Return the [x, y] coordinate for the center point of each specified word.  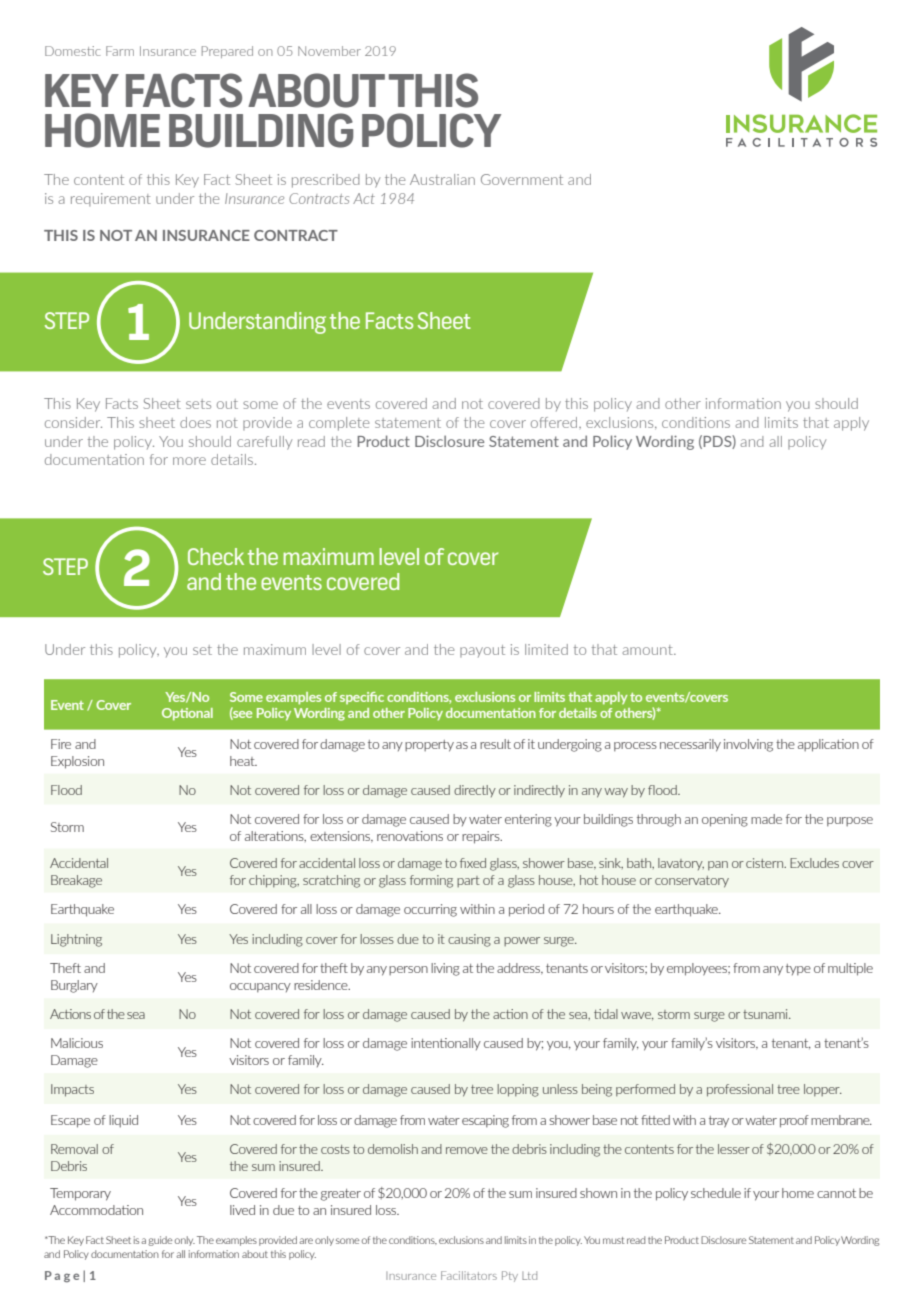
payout [482, 651]
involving [748, 745]
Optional [187, 714]
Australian [442, 179]
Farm [120, 51]
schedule [716, 1193]
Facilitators [469, 1275]
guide [160, 1241]
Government [522, 179]
